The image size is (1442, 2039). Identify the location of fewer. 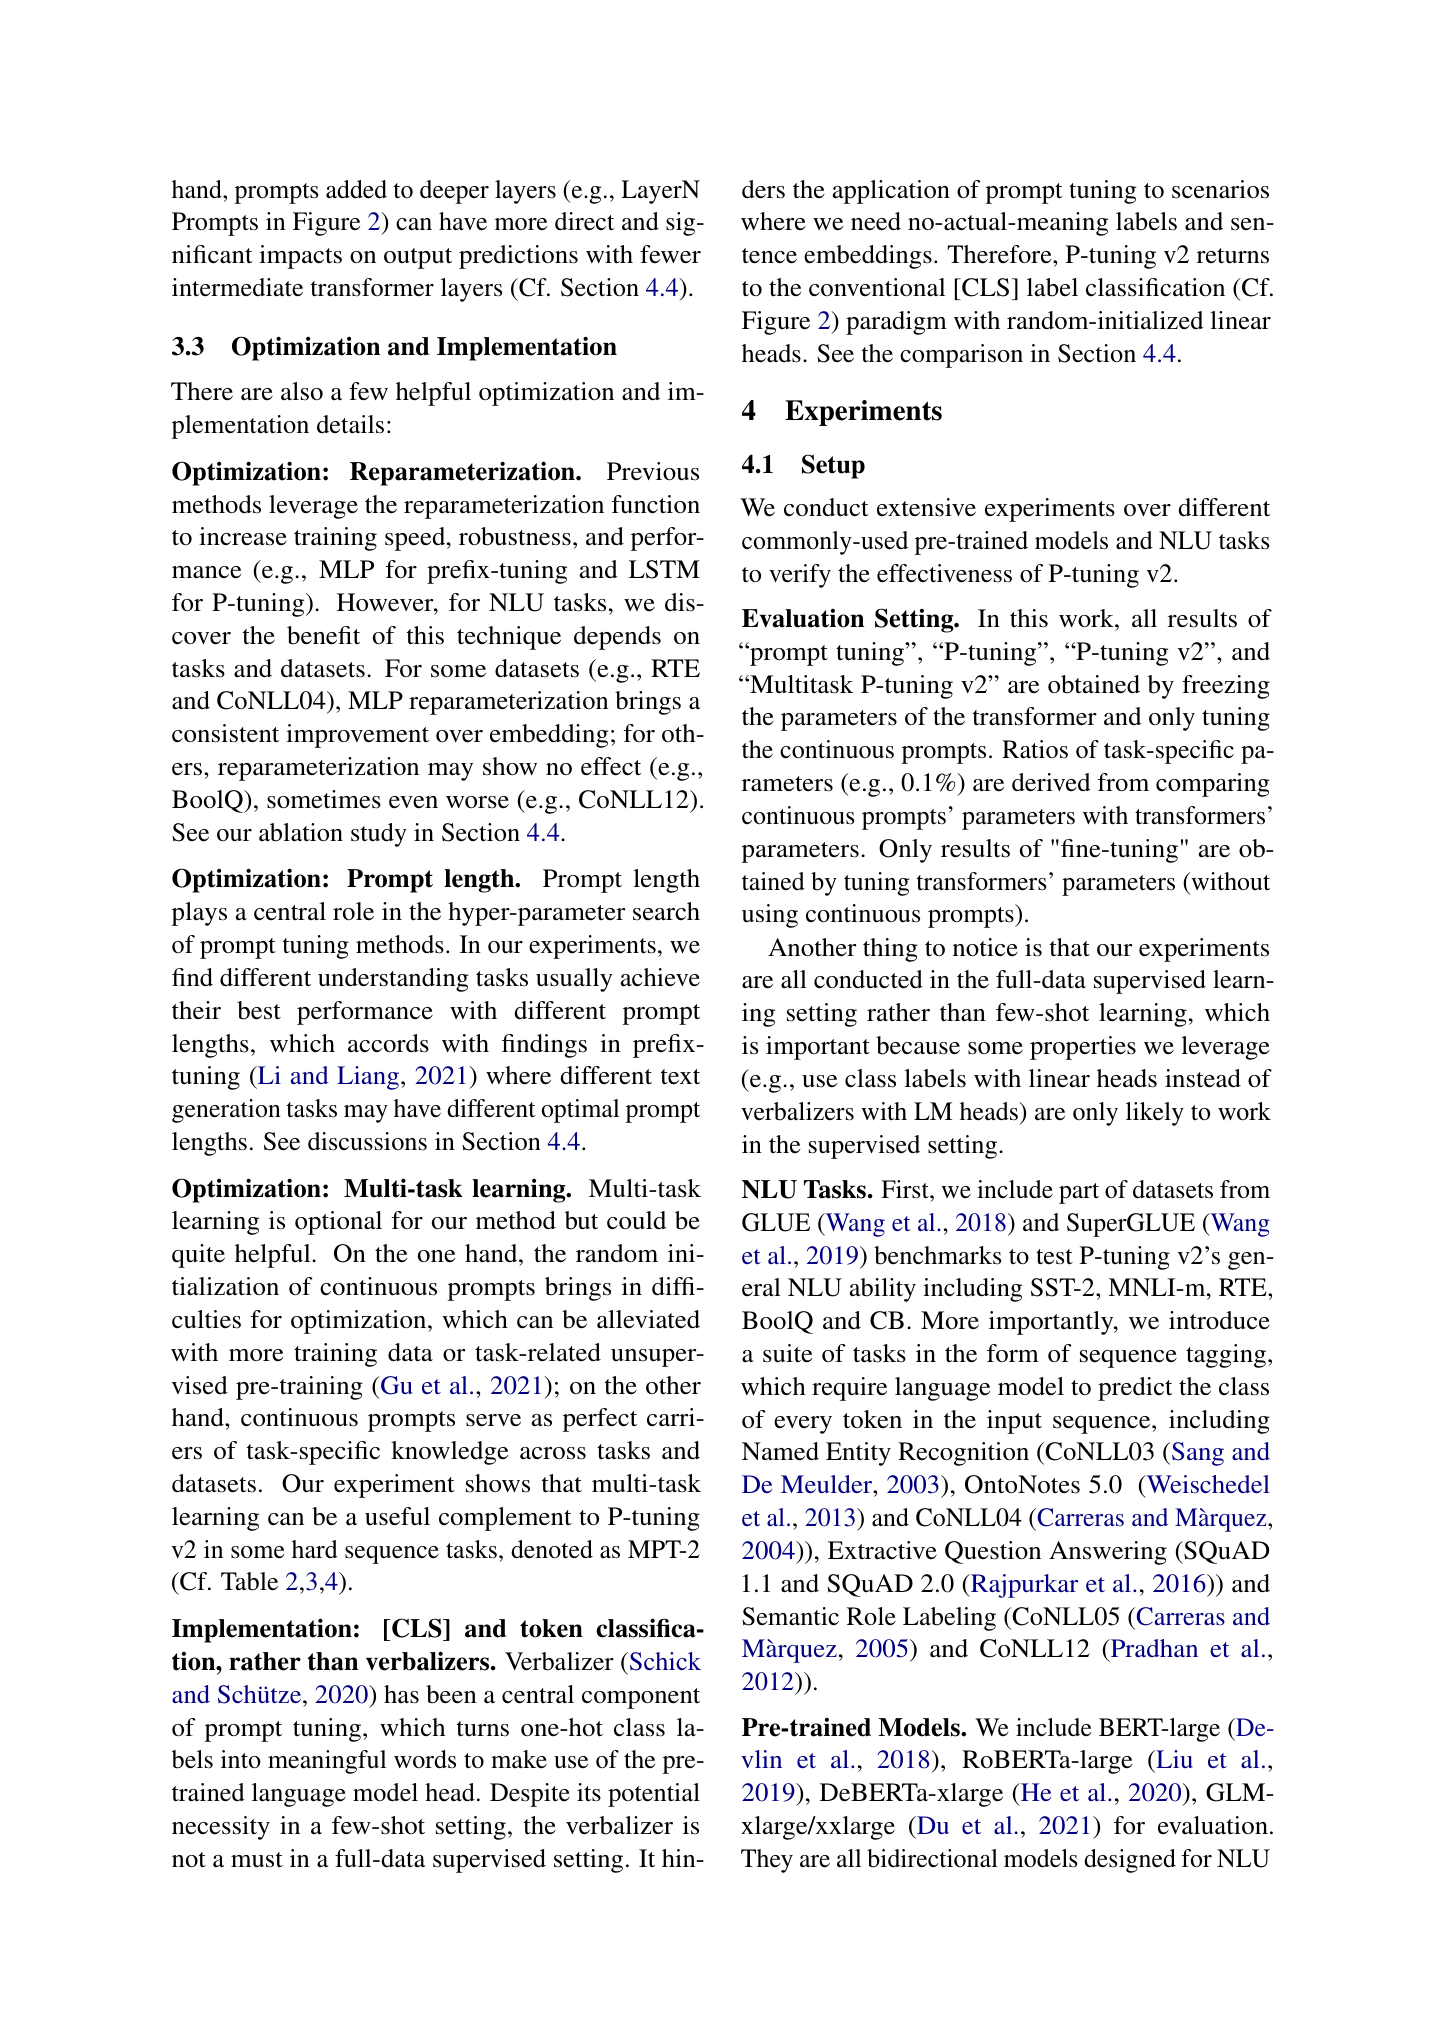
(670, 254).
